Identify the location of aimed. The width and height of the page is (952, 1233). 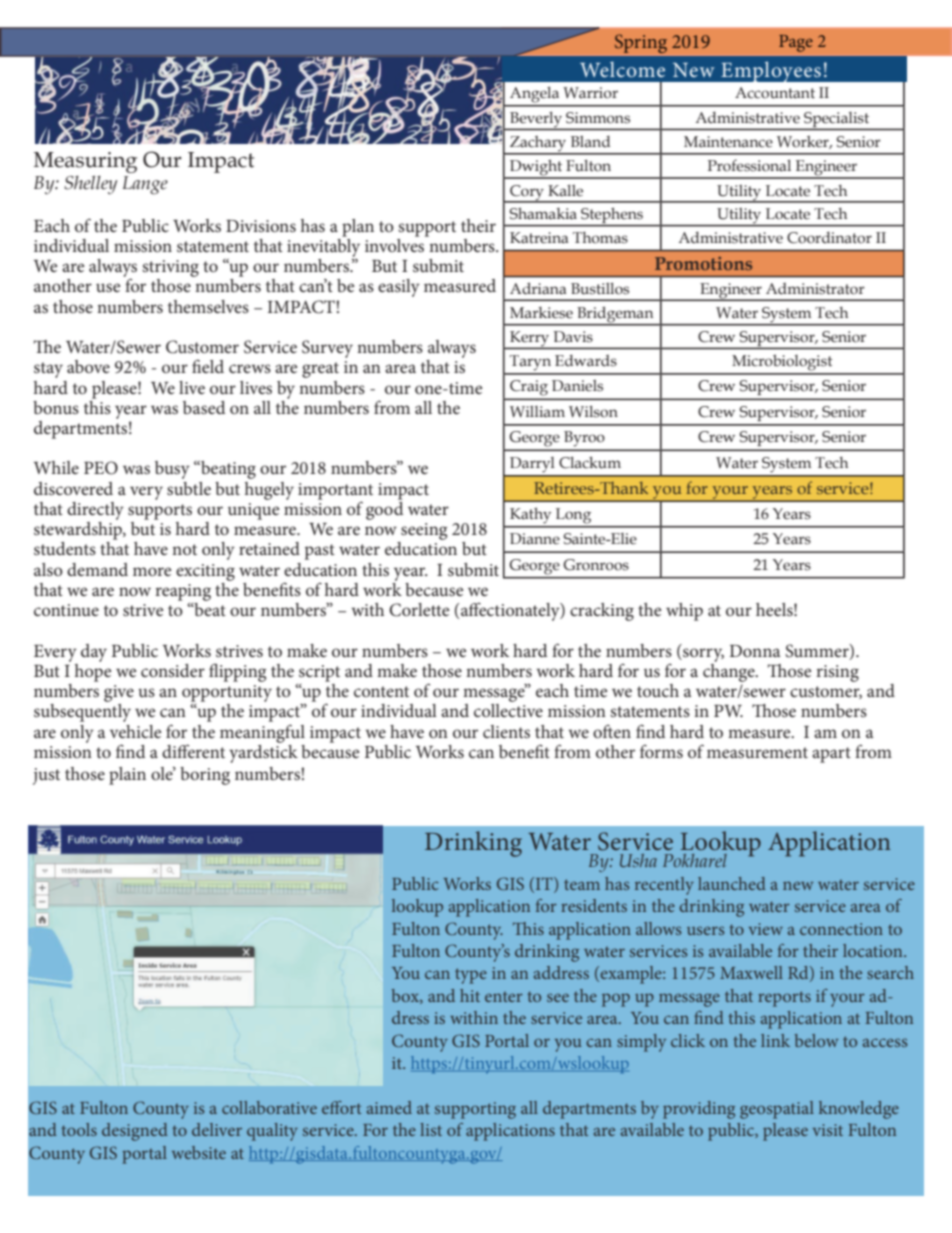
(389, 1107).
